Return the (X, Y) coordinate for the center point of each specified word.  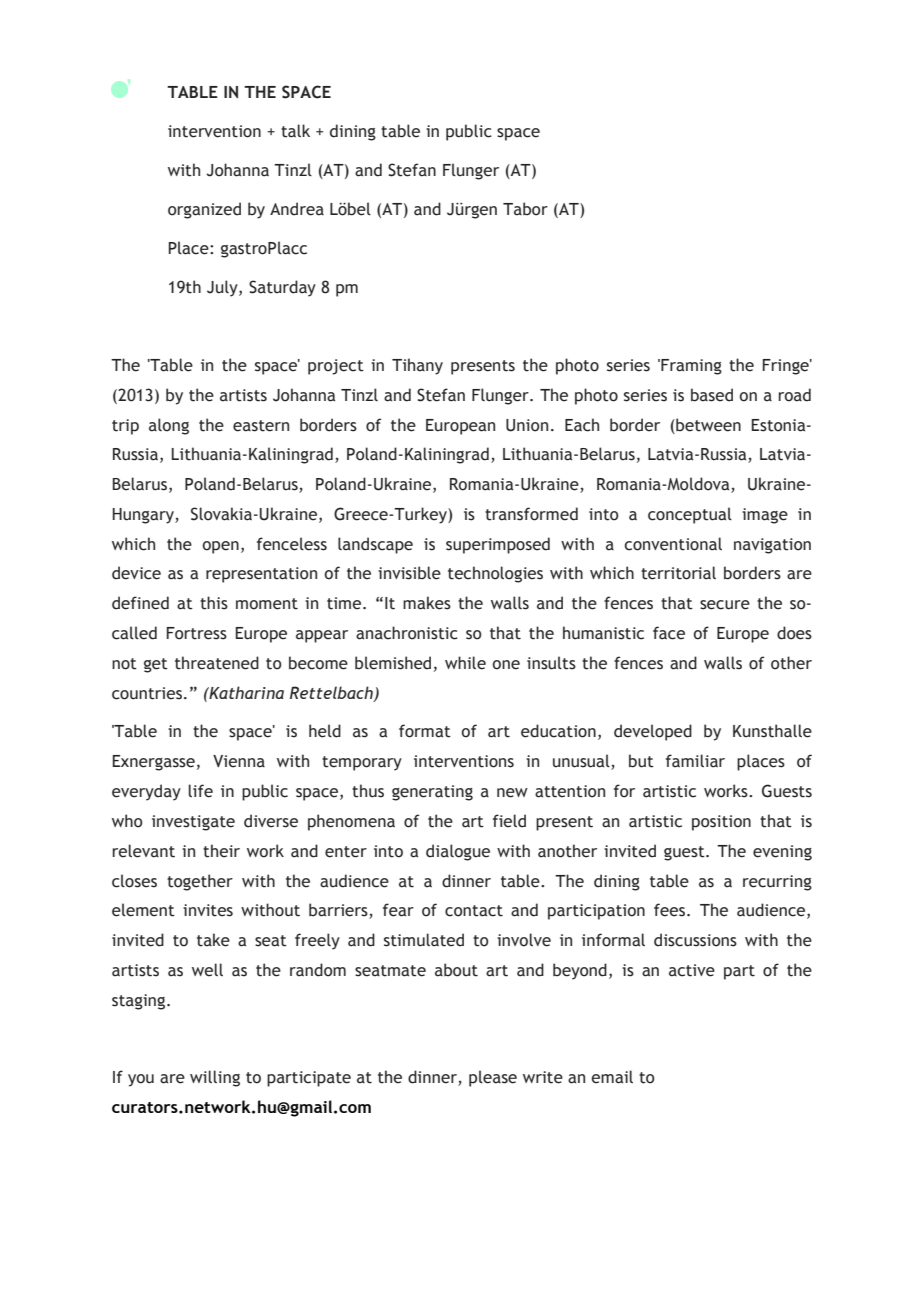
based (712, 395)
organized (204, 210)
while (465, 663)
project (336, 367)
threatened (217, 663)
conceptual (690, 515)
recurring (777, 883)
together (200, 882)
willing (215, 1078)
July (223, 288)
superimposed (498, 545)
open (220, 547)
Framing (690, 367)
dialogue (458, 852)
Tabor (525, 209)
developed (653, 732)
